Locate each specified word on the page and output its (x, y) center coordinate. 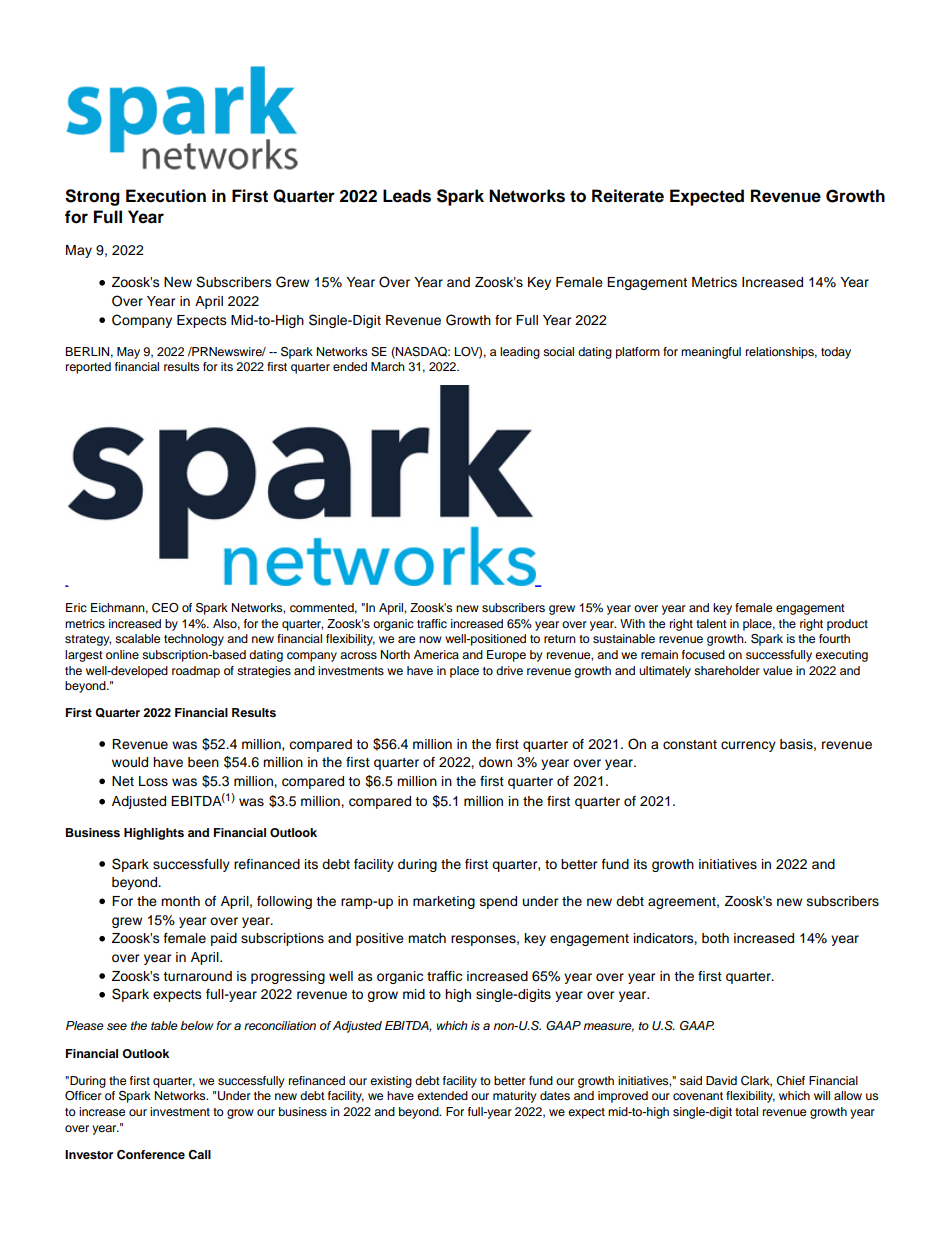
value (777, 670)
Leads (407, 196)
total (746, 1111)
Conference (151, 1155)
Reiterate (628, 196)
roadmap (196, 672)
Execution (166, 196)
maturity (515, 1097)
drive (509, 670)
